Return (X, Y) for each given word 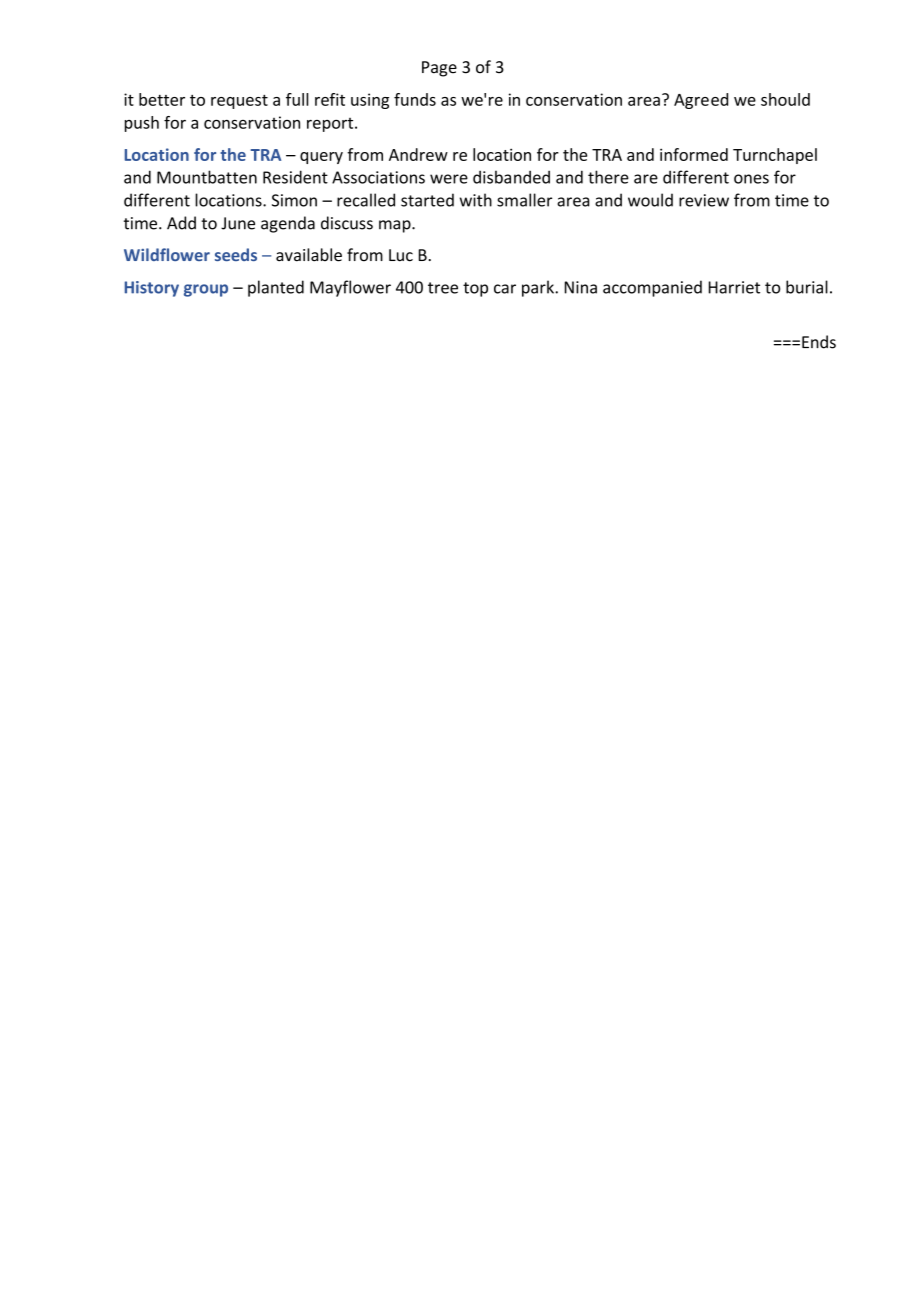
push (142, 124)
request (239, 102)
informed (694, 154)
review (704, 200)
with (476, 200)
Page (439, 69)
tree (443, 288)
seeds (236, 254)
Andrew (418, 154)
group (206, 290)
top (475, 289)
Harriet (734, 287)
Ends (819, 342)
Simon (294, 200)
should (785, 99)
